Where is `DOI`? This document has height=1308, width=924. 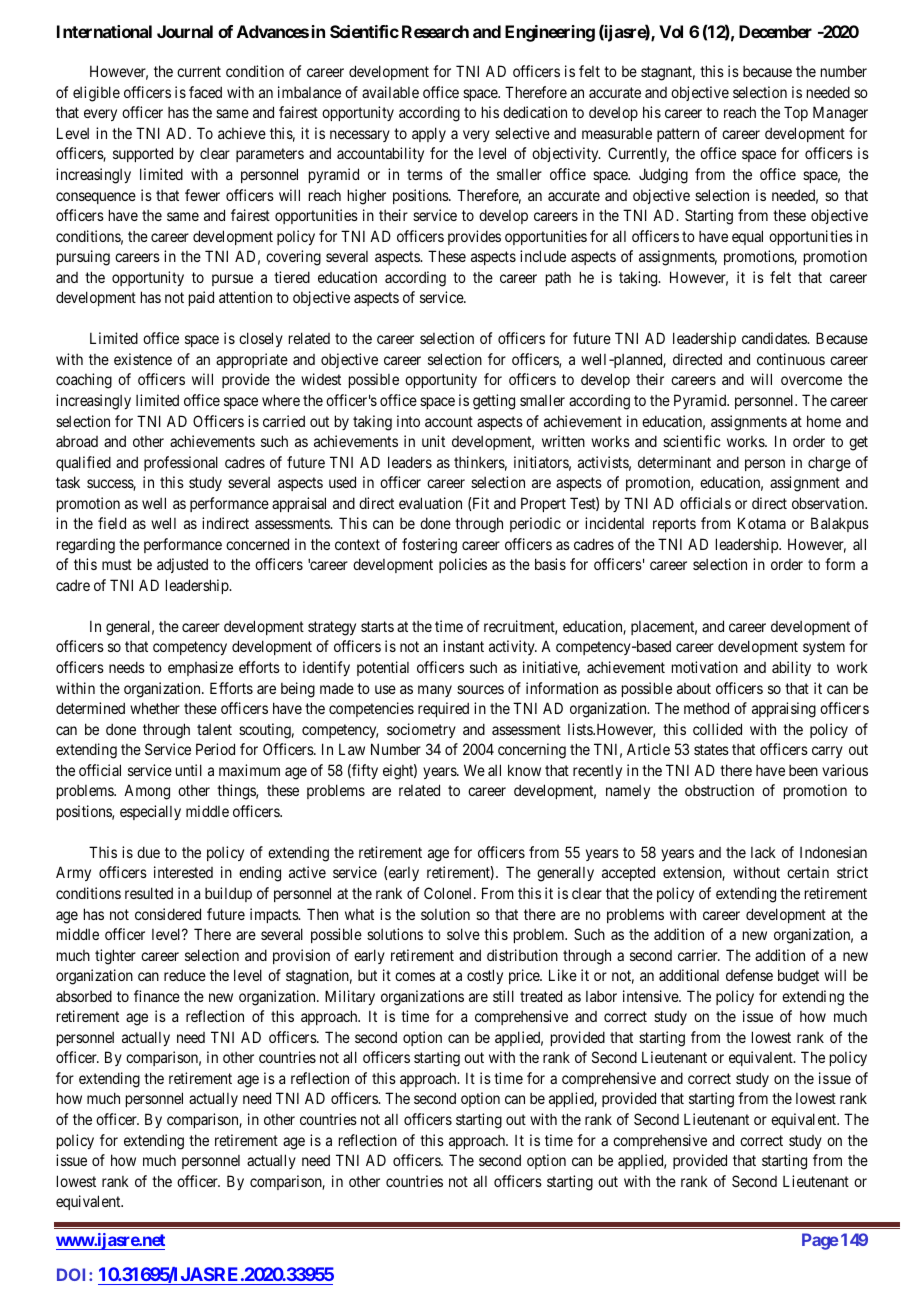 DOI is located at coordinates (73, 1274).
